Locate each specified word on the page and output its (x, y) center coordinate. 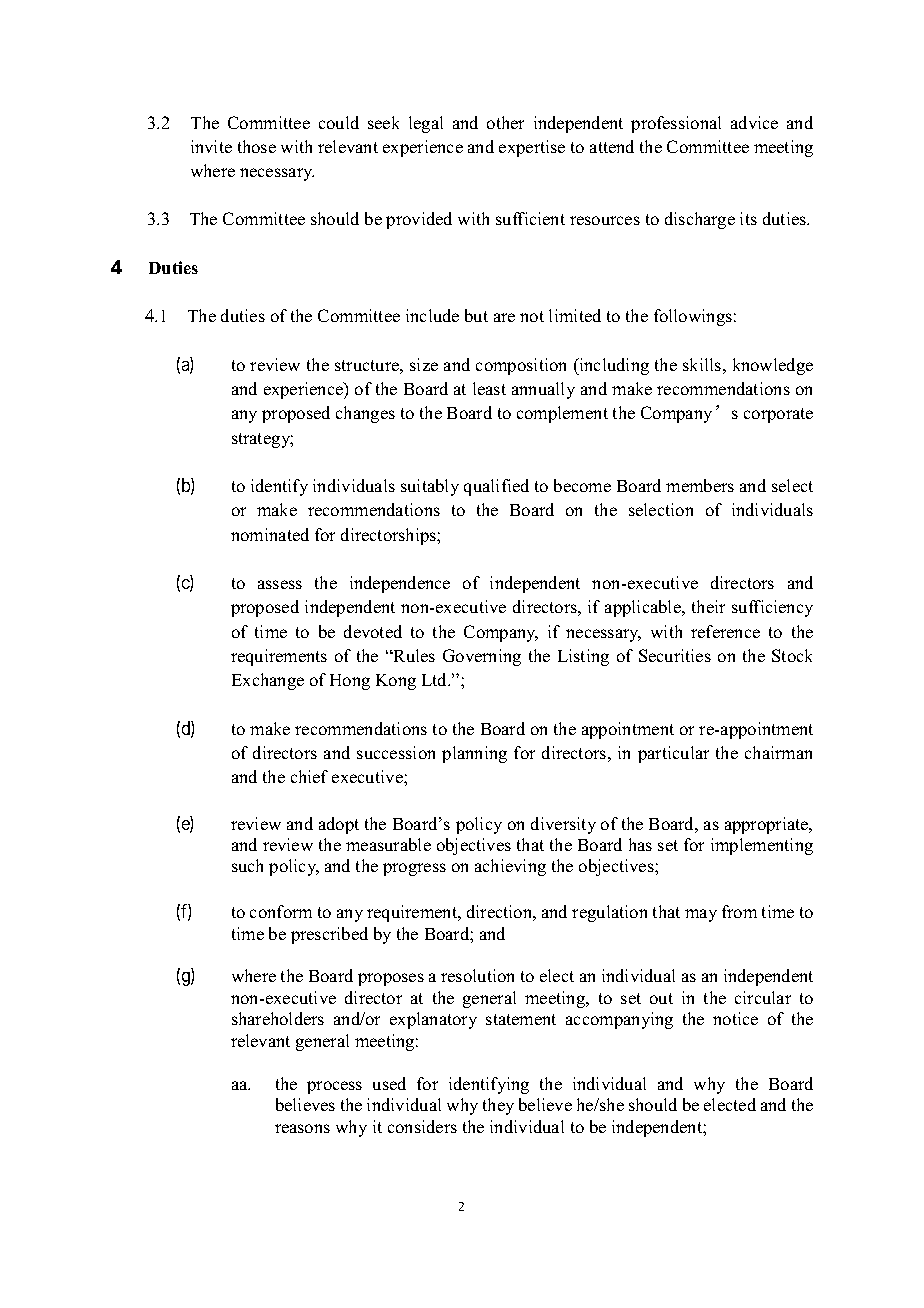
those (257, 146)
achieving (510, 867)
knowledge (773, 366)
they (498, 1106)
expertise (532, 148)
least (489, 388)
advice (754, 122)
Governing (482, 657)
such (247, 865)
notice (735, 1018)
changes (365, 414)
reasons (302, 1128)
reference (725, 631)
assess (280, 584)
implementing (762, 846)
